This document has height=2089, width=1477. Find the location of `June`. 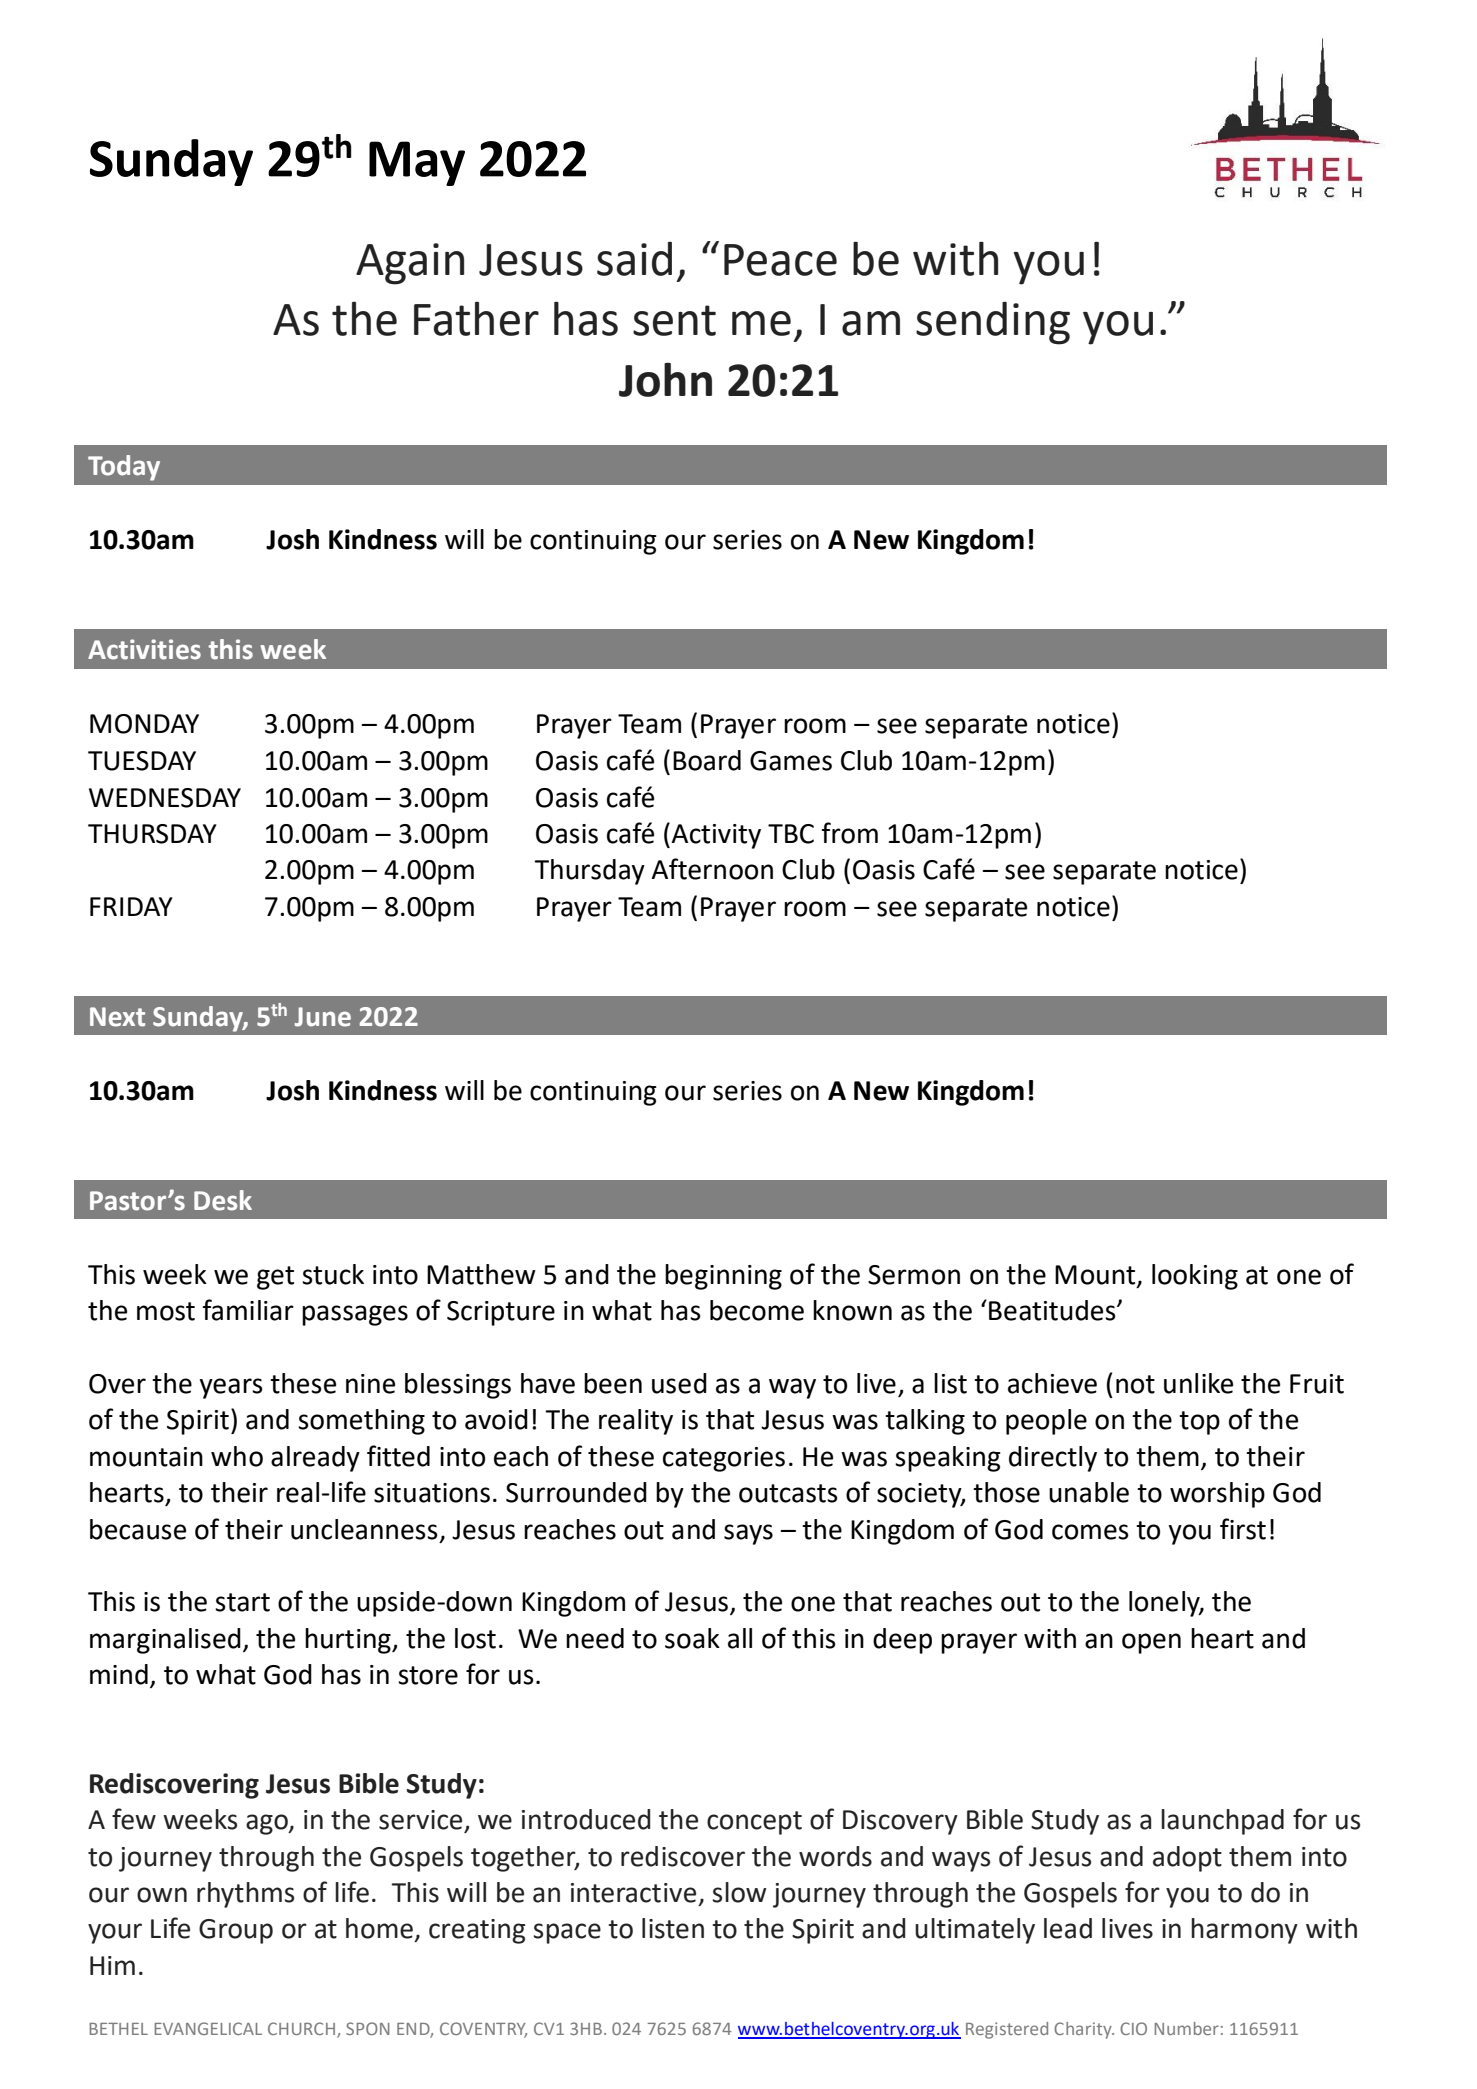

June is located at coordinates (323, 1017).
